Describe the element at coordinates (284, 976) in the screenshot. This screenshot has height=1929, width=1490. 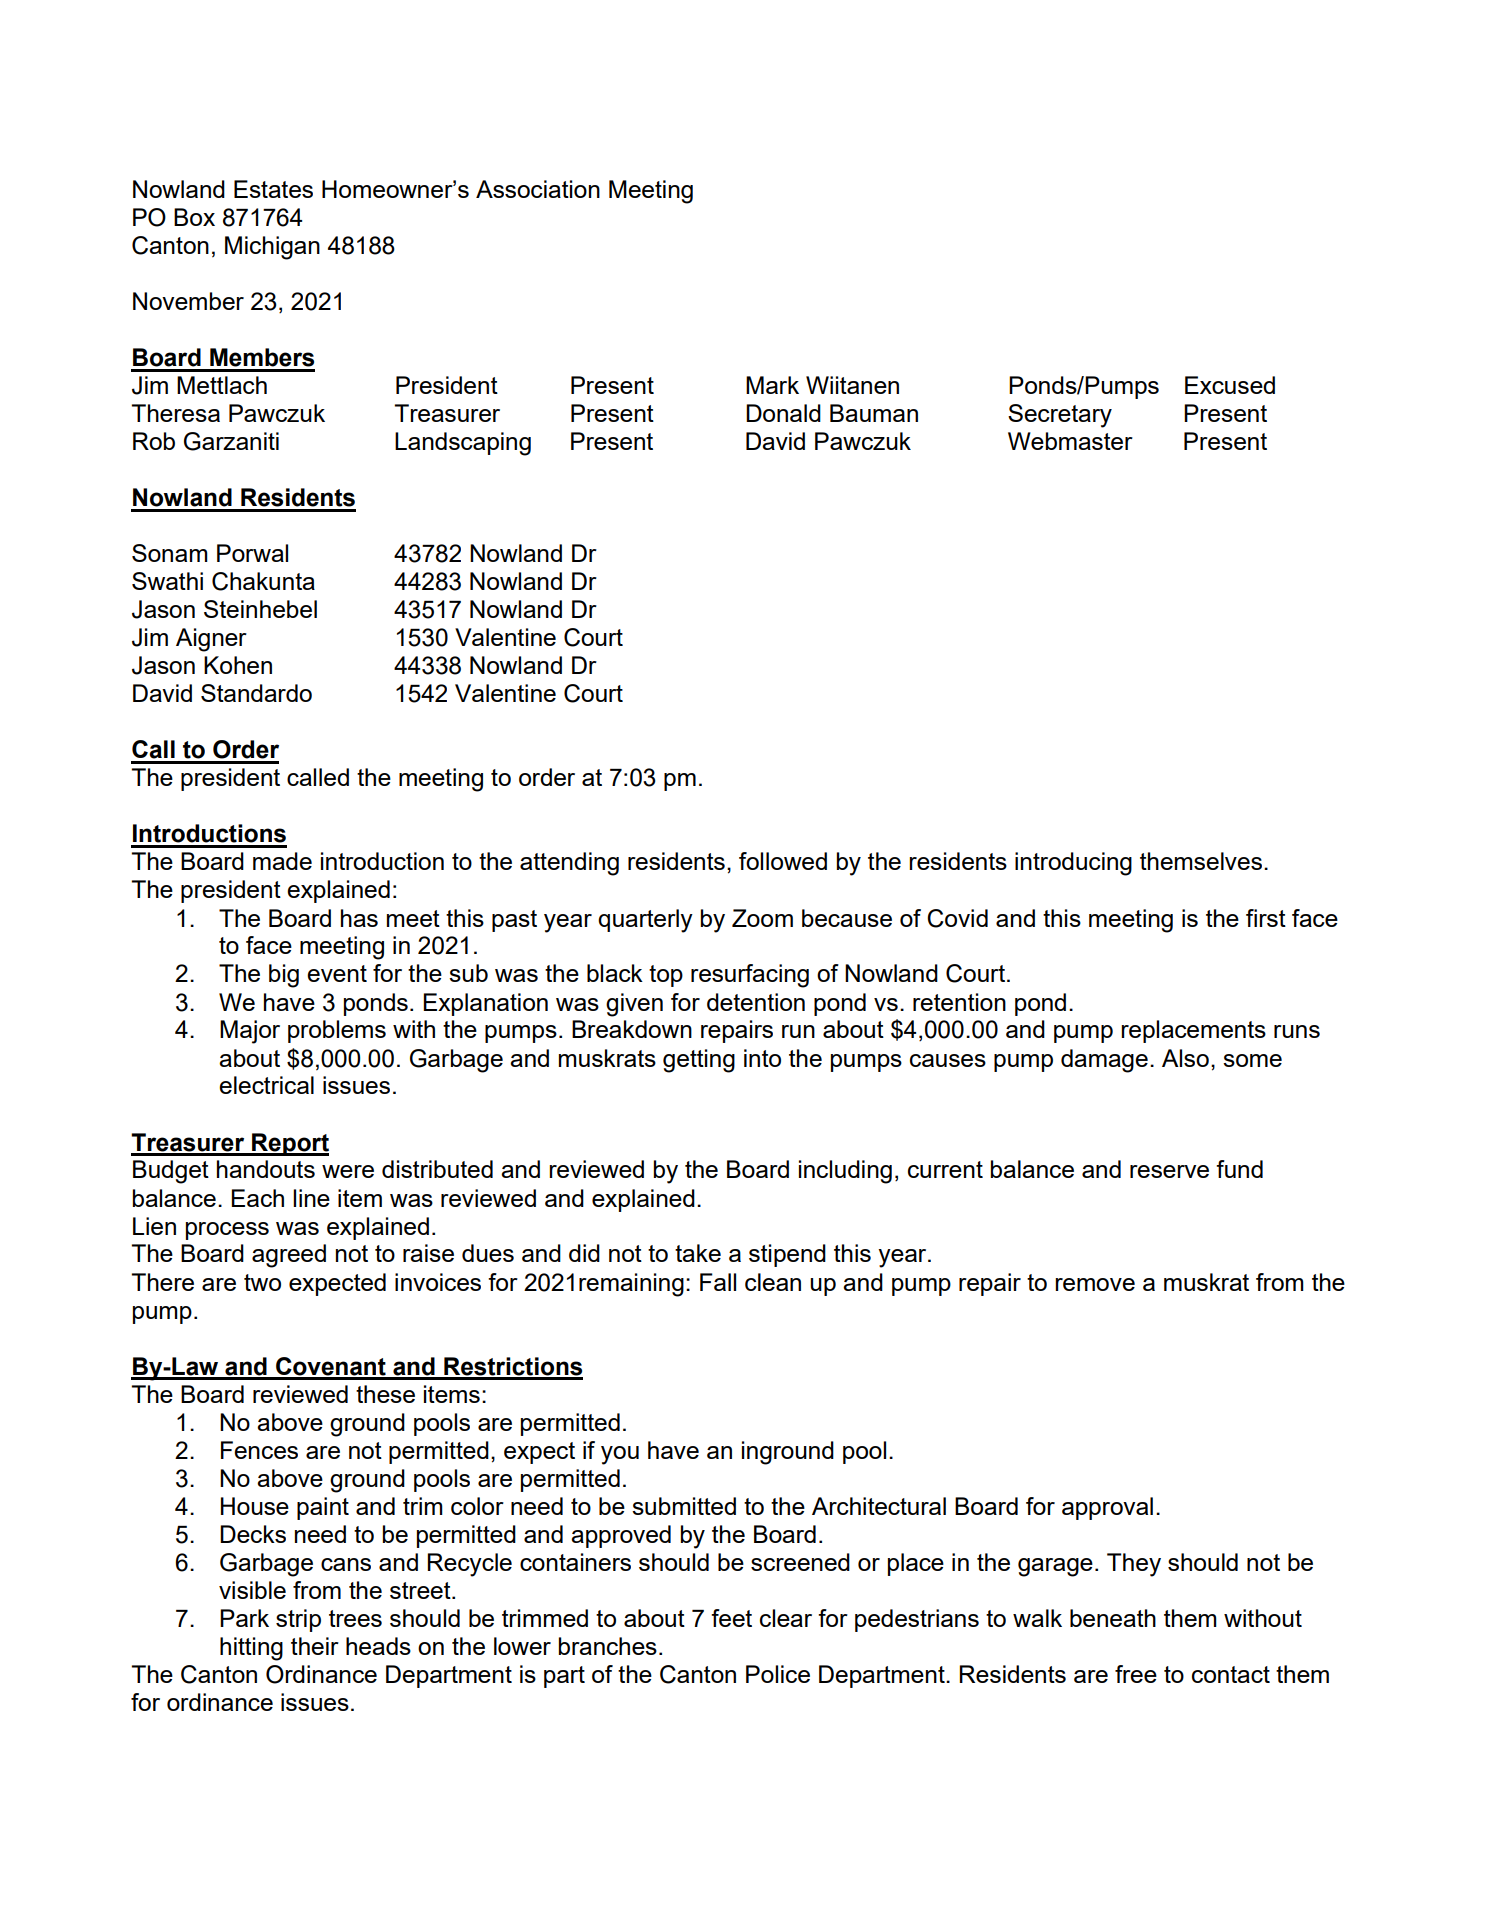
I see `big` at that location.
